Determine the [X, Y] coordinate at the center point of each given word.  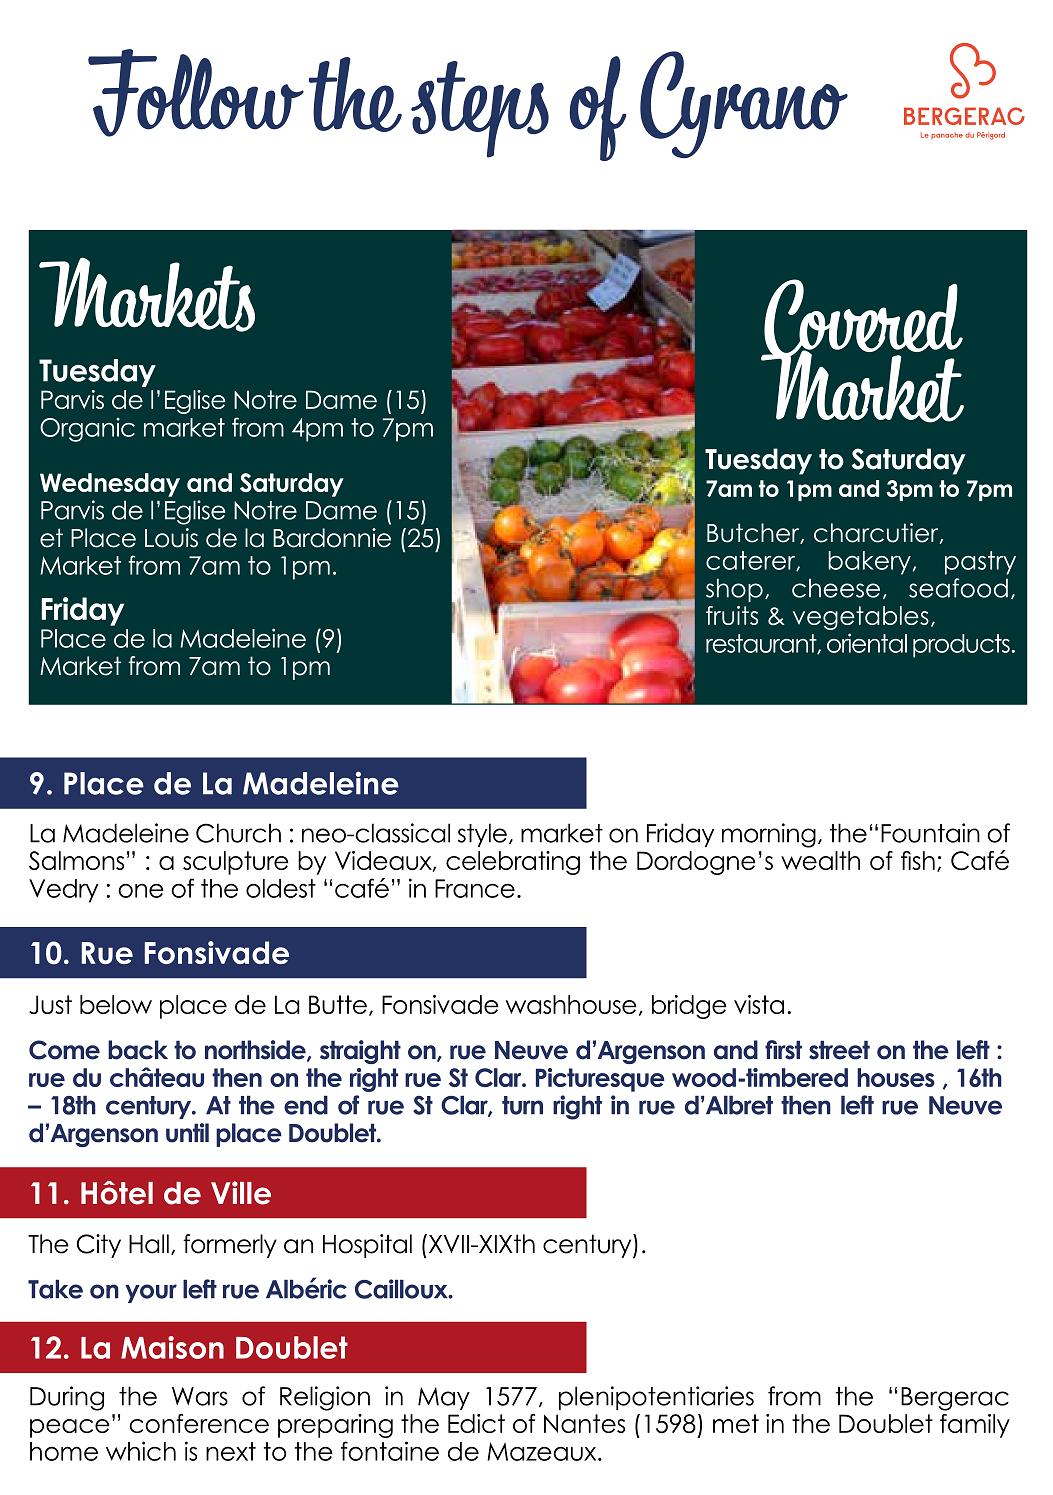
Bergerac [955, 1399]
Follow [196, 93]
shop [734, 590]
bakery [869, 563]
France [475, 888]
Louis [171, 538]
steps [480, 109]
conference [199, 1423]
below [116, 1004]
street [839, 1050]
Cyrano [744, 104]
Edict [476, 1423]
